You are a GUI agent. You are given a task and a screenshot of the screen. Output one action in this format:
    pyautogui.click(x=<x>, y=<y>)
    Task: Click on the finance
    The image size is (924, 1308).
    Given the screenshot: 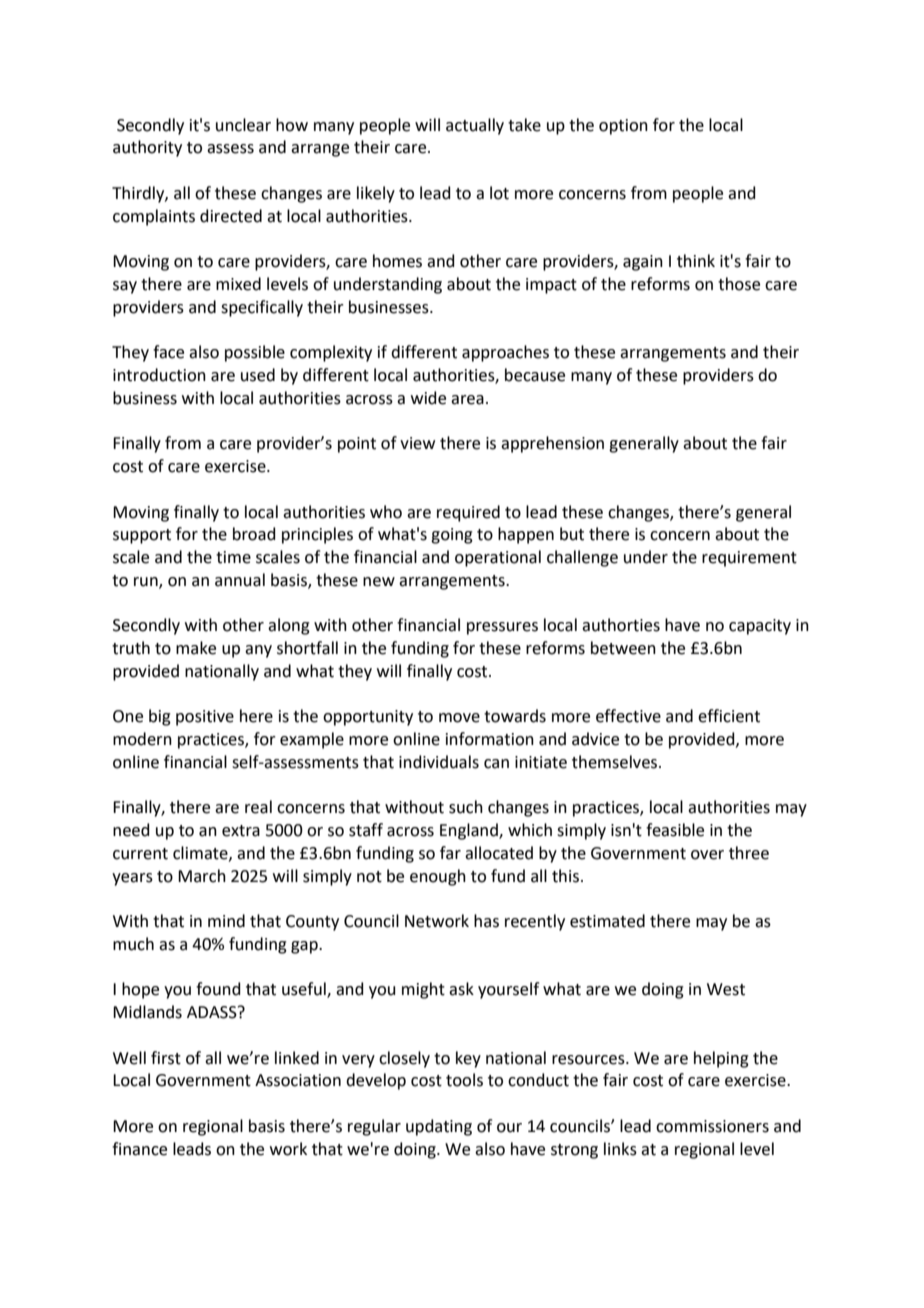 What is the action you would take?
    pyautogui.click(x=139, y=1149)
